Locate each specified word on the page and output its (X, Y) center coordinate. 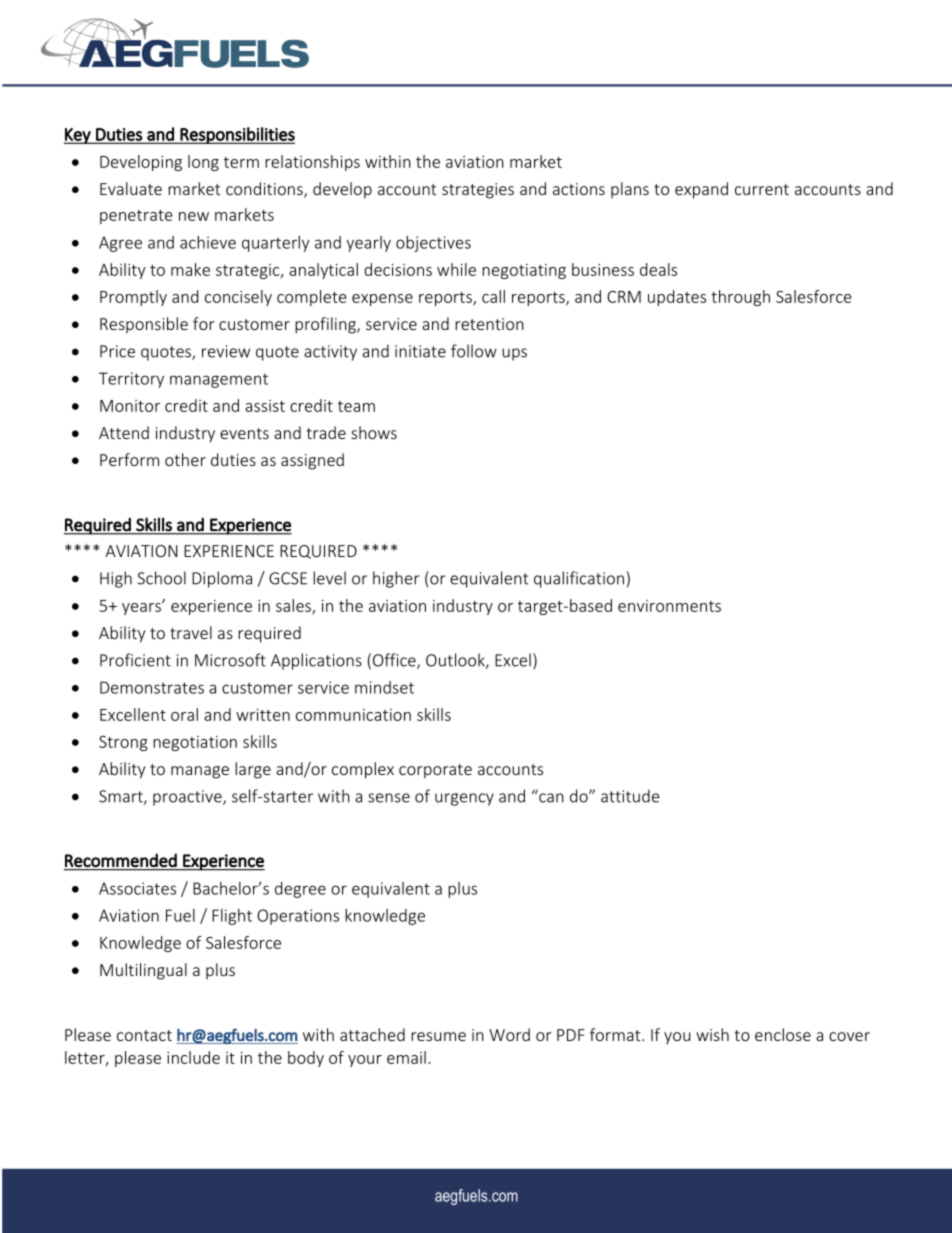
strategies (478, 191)
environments (669, 606)
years (142, 608)
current (762, 189)
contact (144, 1035)
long (203, 163)
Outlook (456, 661)
